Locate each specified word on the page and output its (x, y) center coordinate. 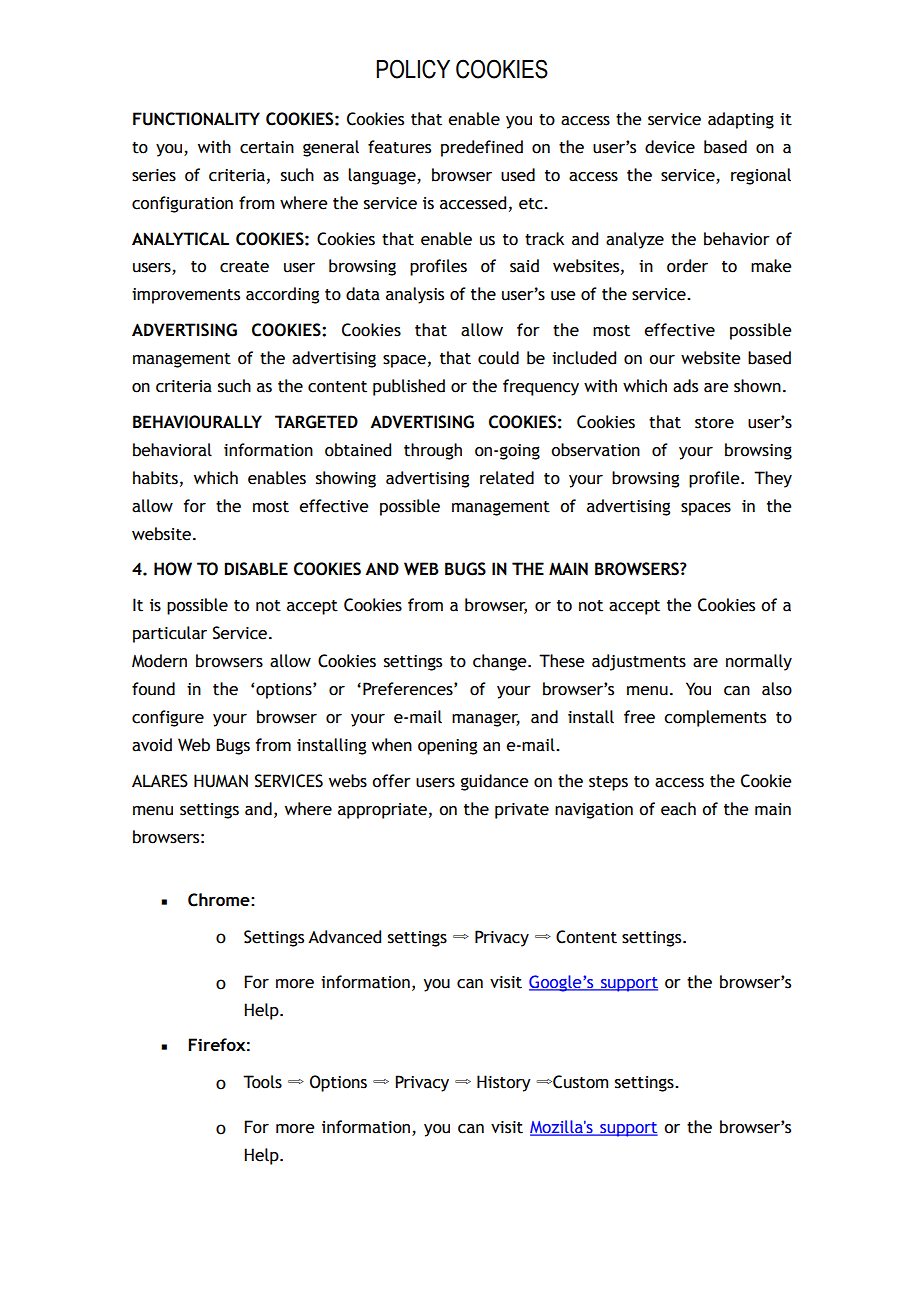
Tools (262, 1082)
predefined (482, 148)
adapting (741, 120)
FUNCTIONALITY (196, 119)
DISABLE (256, 569)
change (501, 662)
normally (759, 662)
